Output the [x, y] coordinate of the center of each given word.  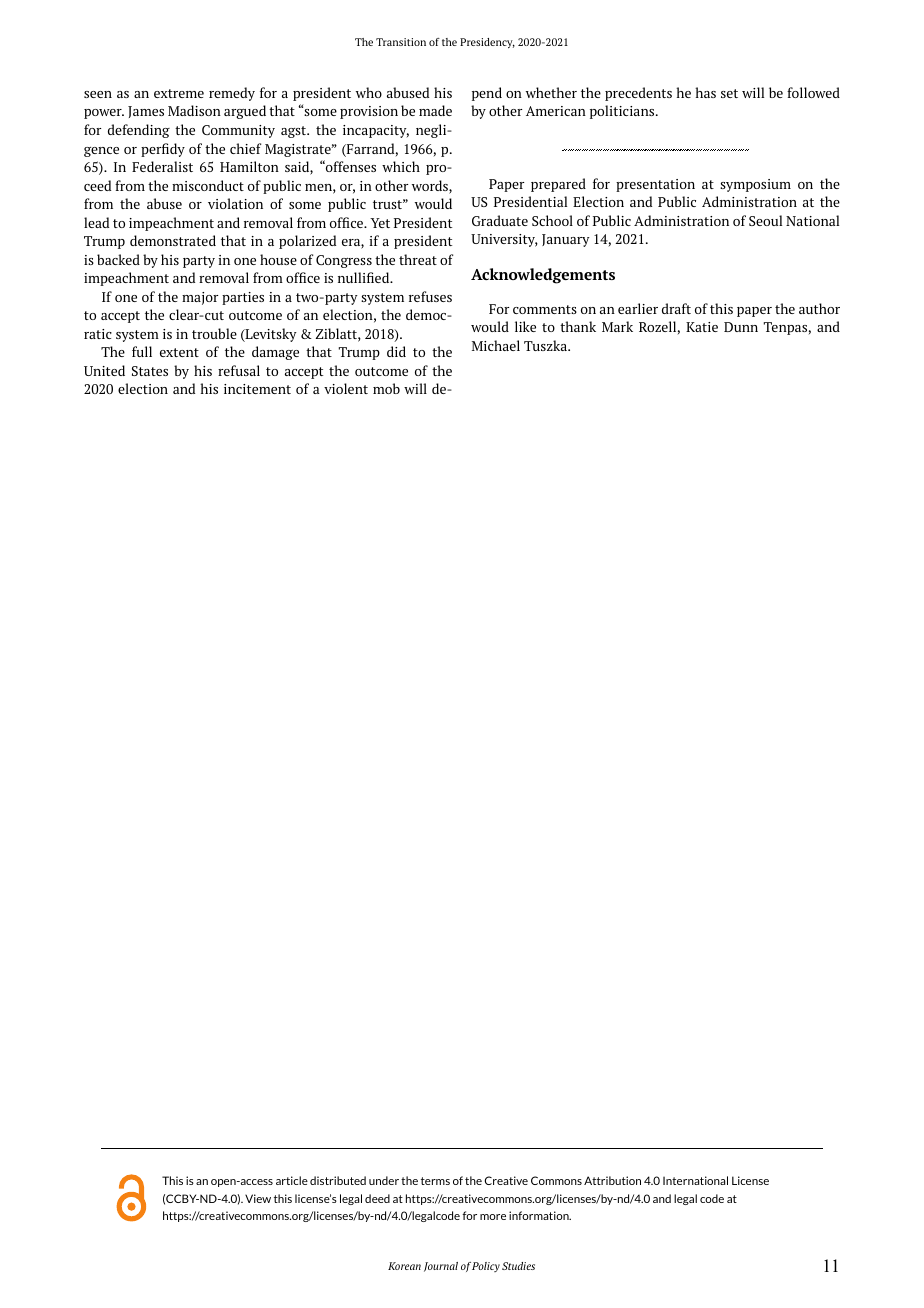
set [729, 93]
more [493, 1217]
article [292, 1180]
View [258, 1198]
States [150, 371]
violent [346, 388]
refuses [430, 296]
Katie [702, 327]
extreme [179, 93]
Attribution [612, 1180]
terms [435, 1181]
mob [386, 388]
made [435, 110]
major [200, 298]
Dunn [741, 327]
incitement [257, 389]
